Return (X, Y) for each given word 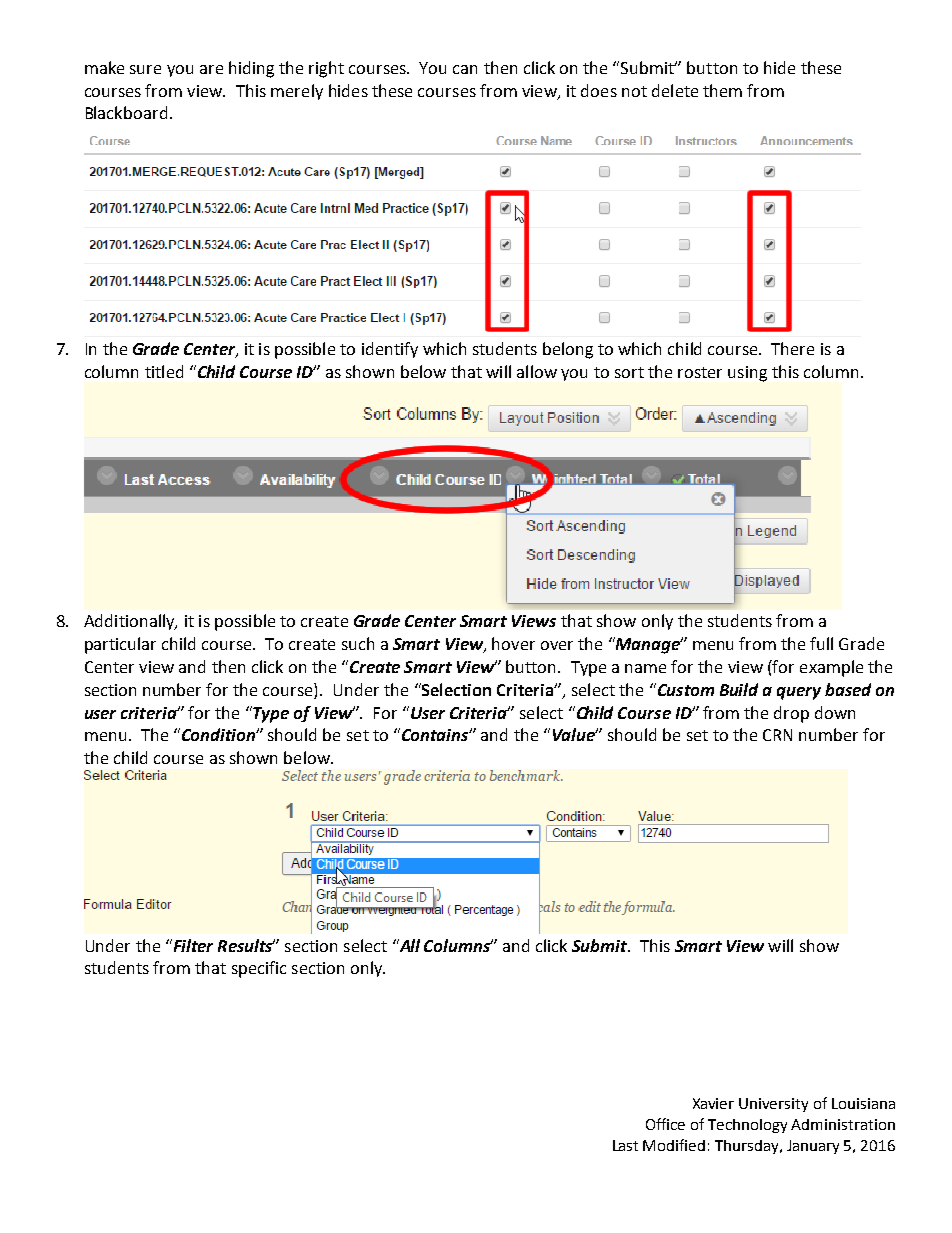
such (358, 643)
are (211, 69)
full (821, 643)
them (722, 90)
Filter (192, 945)
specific (259, 969)
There (792, 348)
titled (164, 371)
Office (665, 1124)
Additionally (130, 622)
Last (625, 1145)
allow (537, 371)
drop (791, 714)
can (465, 69)
